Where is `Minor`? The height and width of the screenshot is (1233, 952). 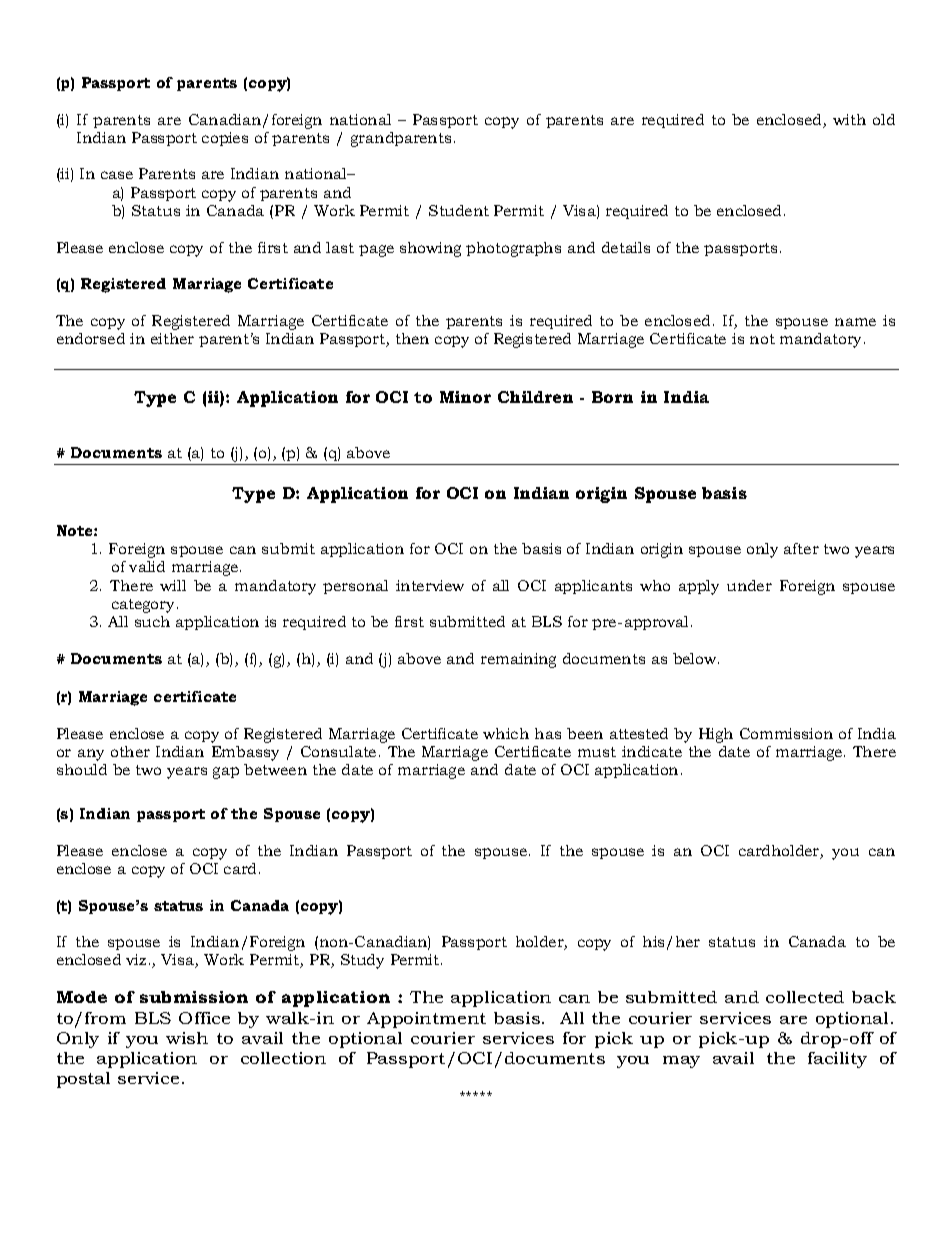
Minor is located at coordinates (465, 397).
